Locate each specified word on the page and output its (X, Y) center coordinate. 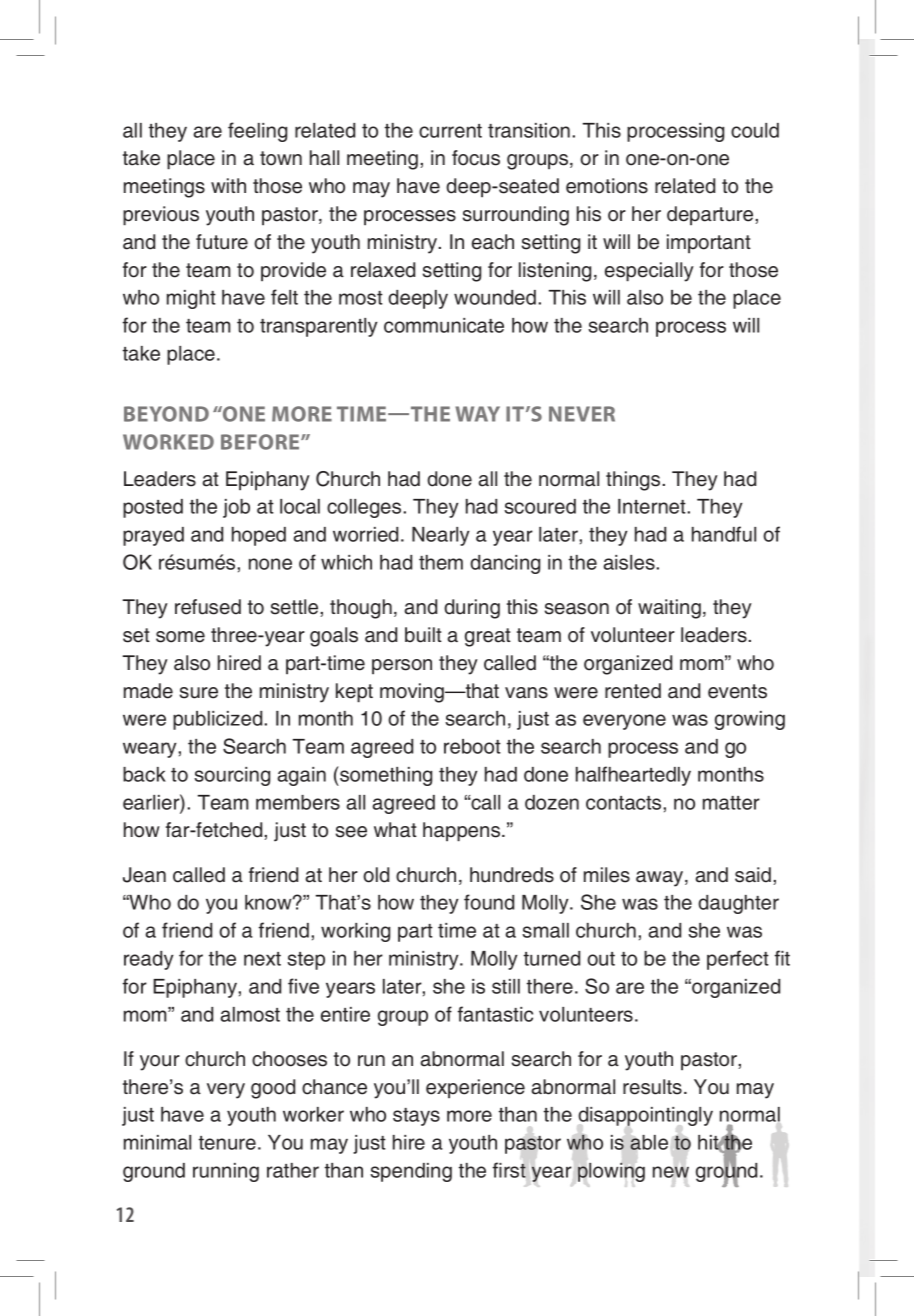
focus (476, 158)
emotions (607, 186)
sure (199, 693)
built (423, 635)
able (649, 1142)
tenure (227, 1143)
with (228, 185)
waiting (669, 609)
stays (416, 1117)
